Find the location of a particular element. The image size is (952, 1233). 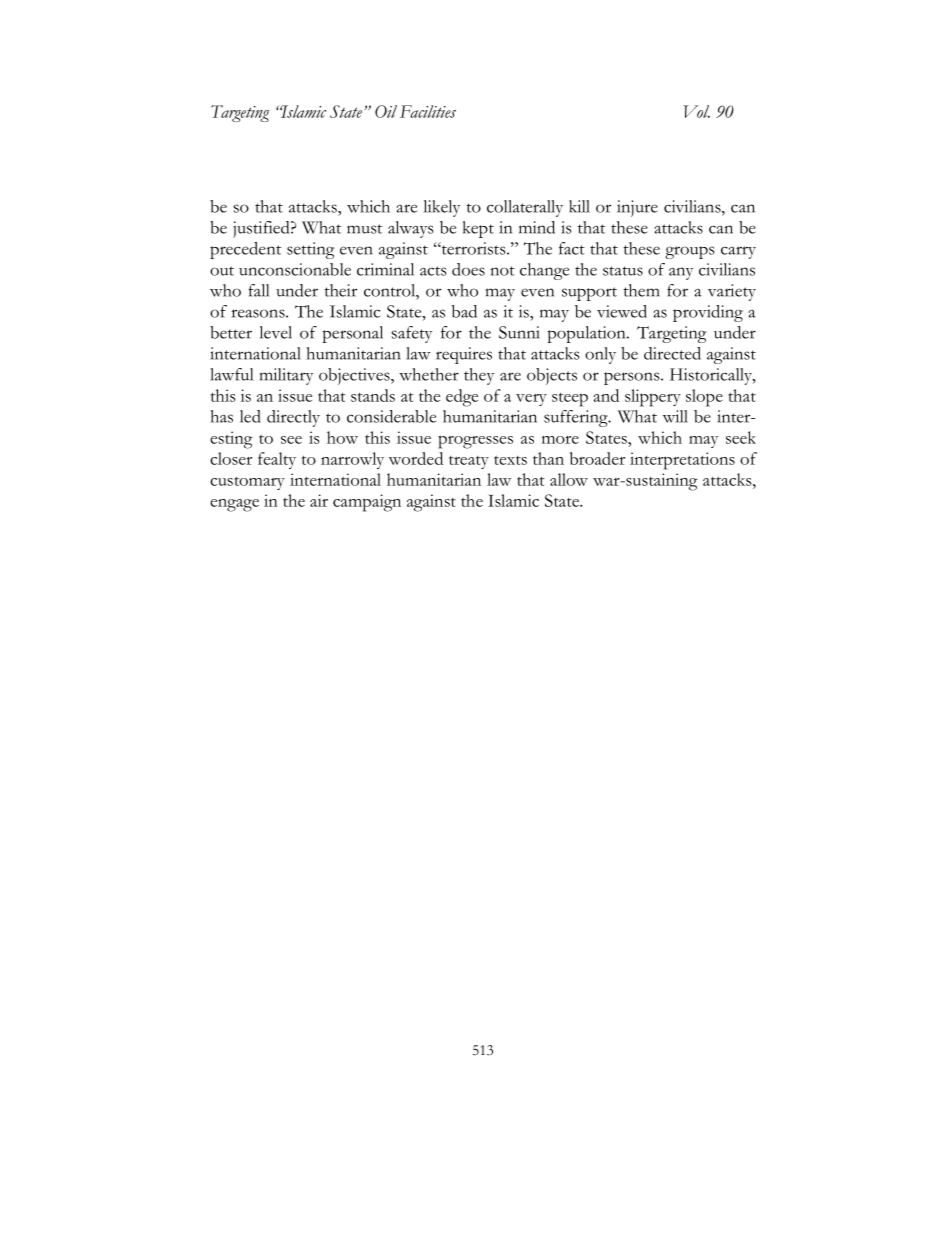

bad is located at coordinates (464, 311).
